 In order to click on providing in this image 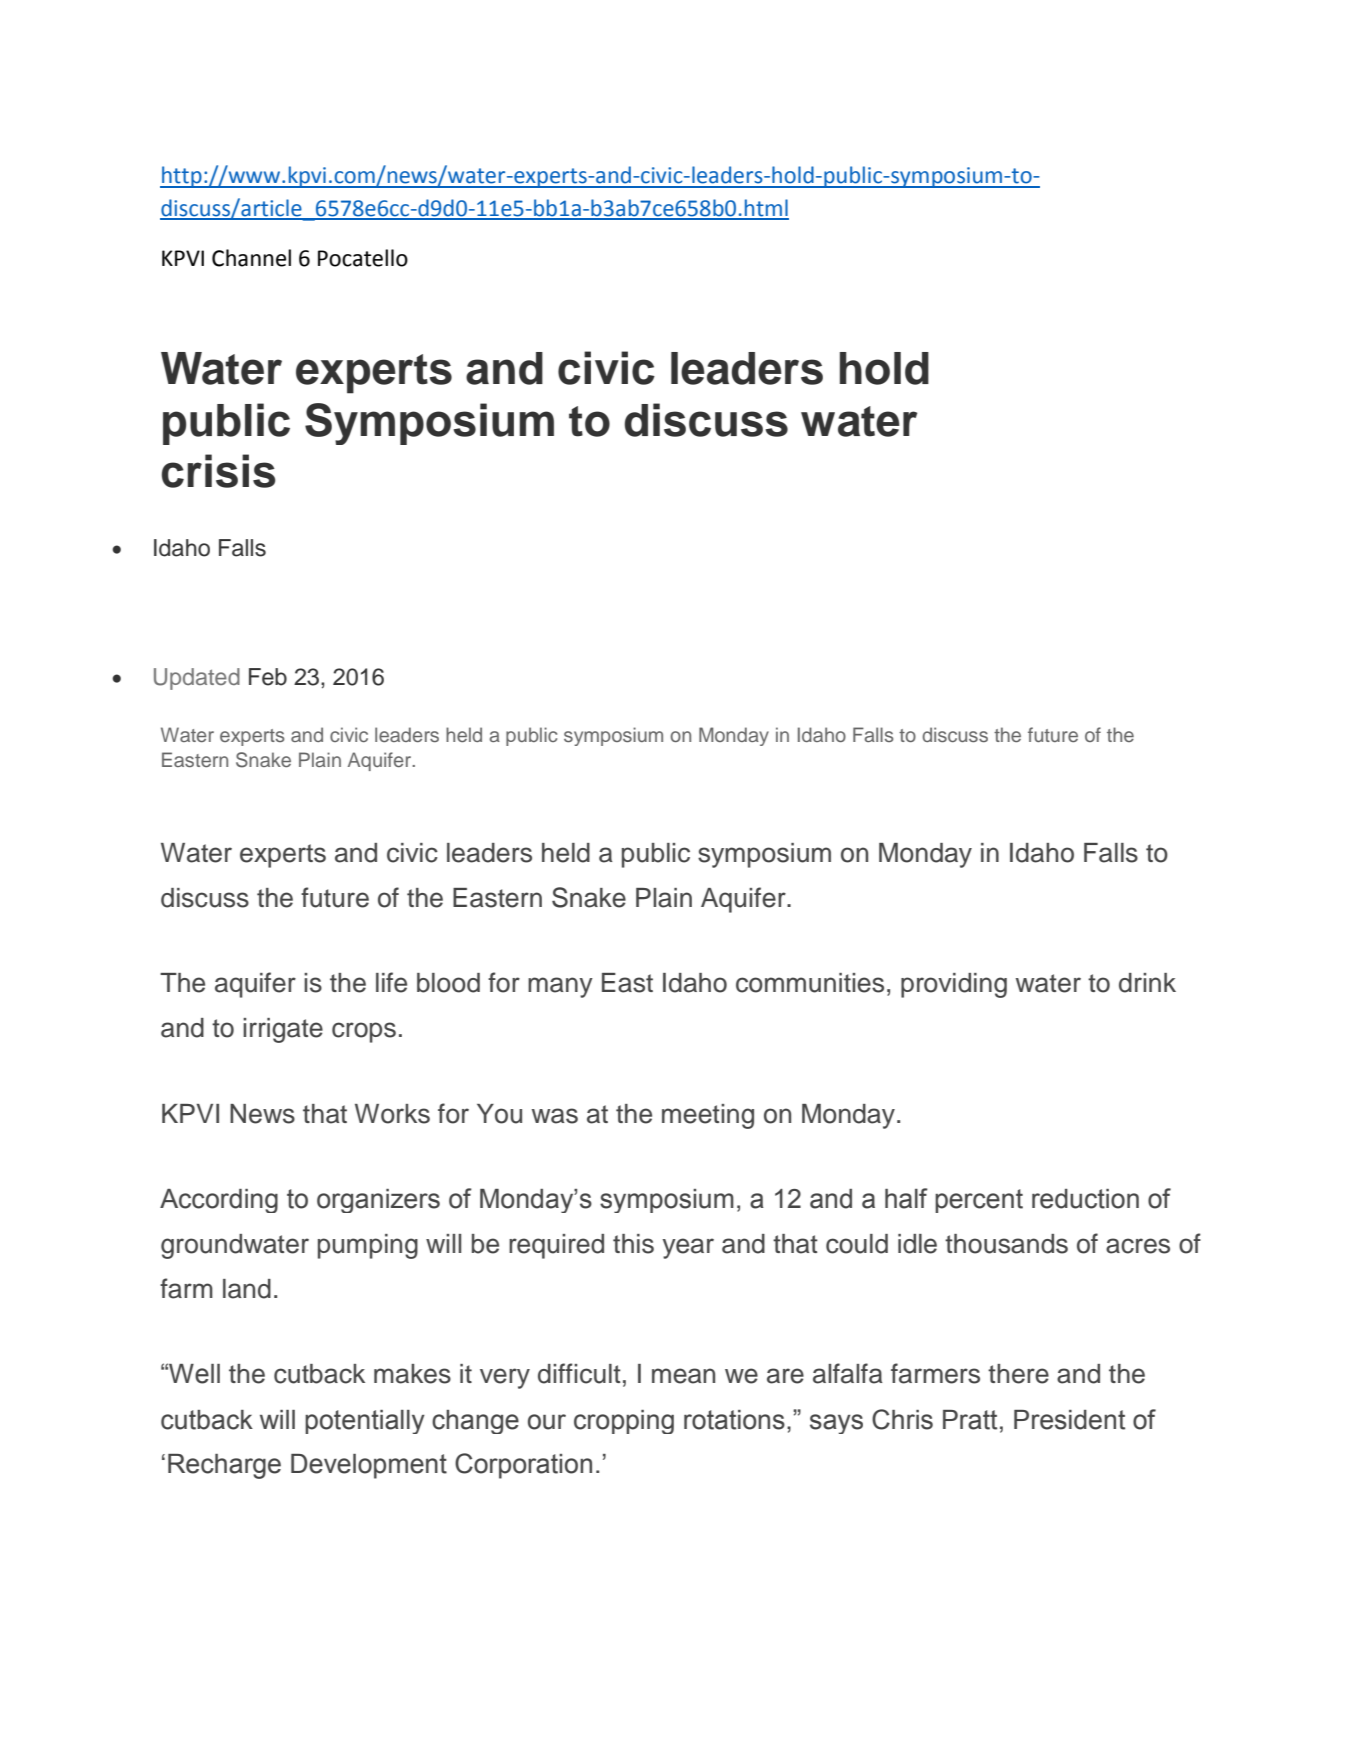, I will do `click(954, 985)`.
